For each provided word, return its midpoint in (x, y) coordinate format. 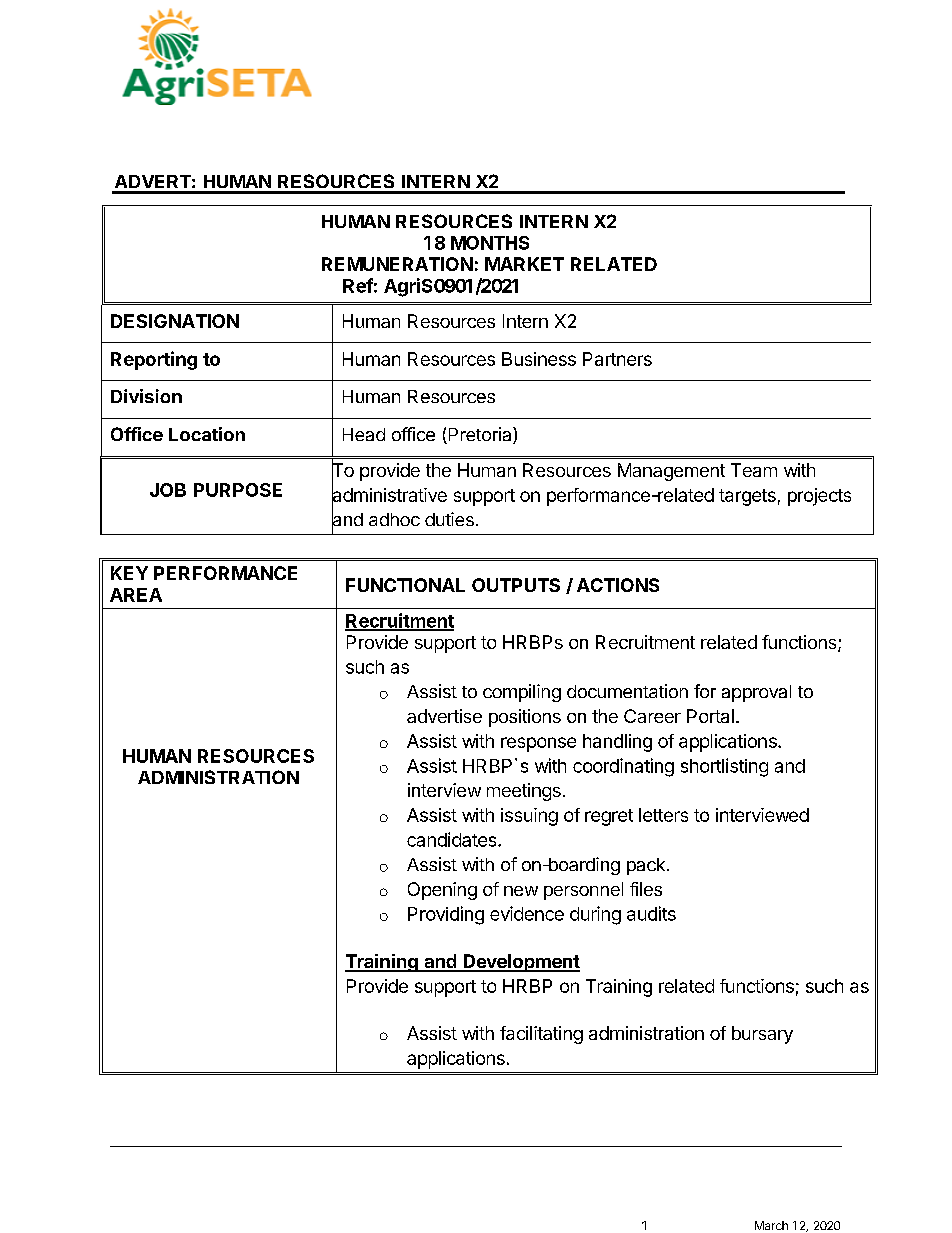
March (771, 1225)
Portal (710, 716)
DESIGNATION (175, 321)
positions (525, 718)
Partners (617, 359)
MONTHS (490, 243)
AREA (136, 595)
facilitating (541, 1035)
